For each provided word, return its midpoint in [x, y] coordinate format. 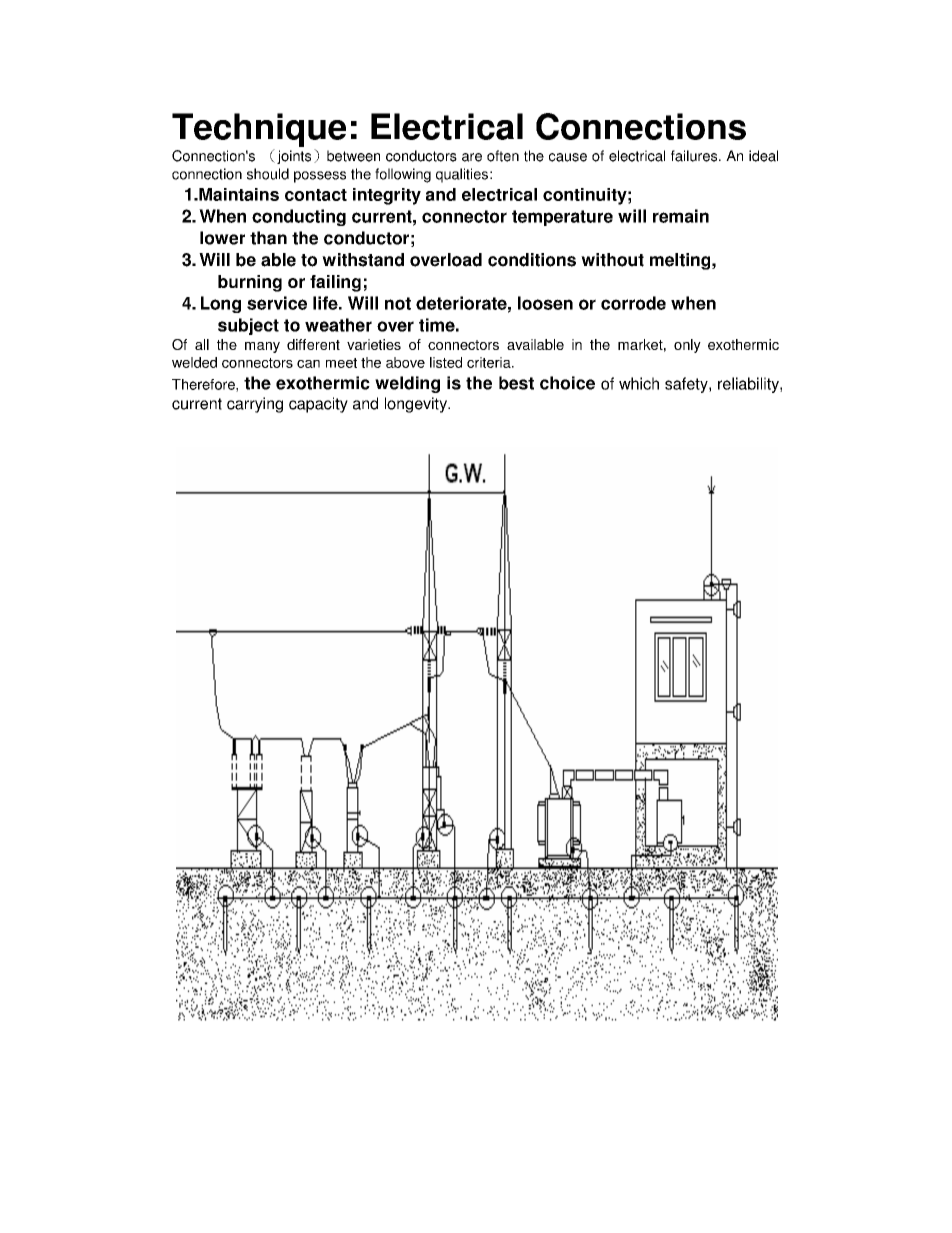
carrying [255, 405]
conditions [532, 260]
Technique [259, 130]
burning [250, 283]
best [516, 383]
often [503, 156]
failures [695, 156]
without [612, 260]
